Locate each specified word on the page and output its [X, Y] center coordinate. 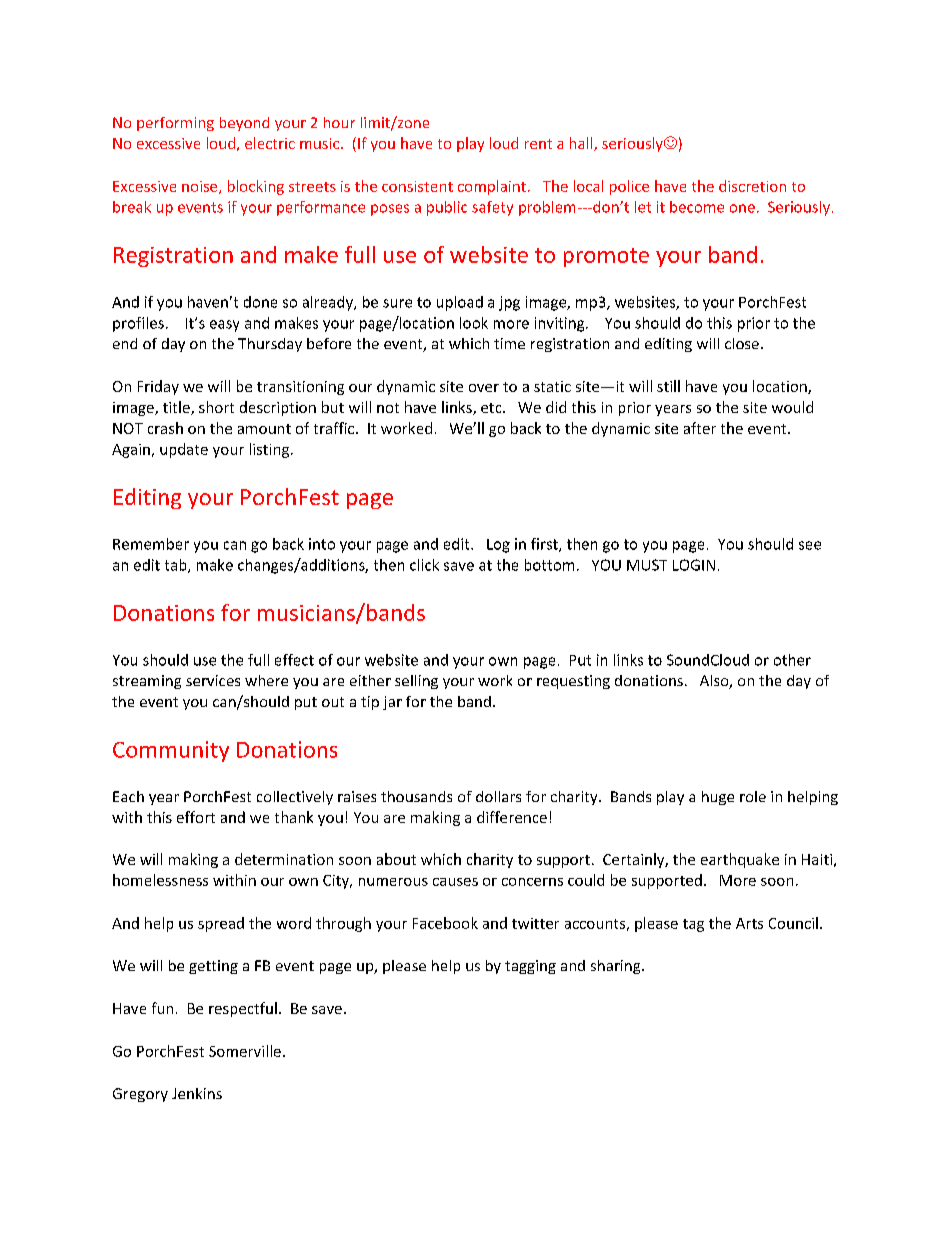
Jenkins [197, 1093]
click [424, 565]
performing [175, 124]
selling [416, 682]
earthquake [740, 860]
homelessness [160, 880]
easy [224, 326]
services [213, 680]
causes [455, 882]
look [474, 323]
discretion [752, 186]
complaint [492, 187]
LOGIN [694, 565]
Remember [151, 544]
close [742, 343]
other [792, 660]
